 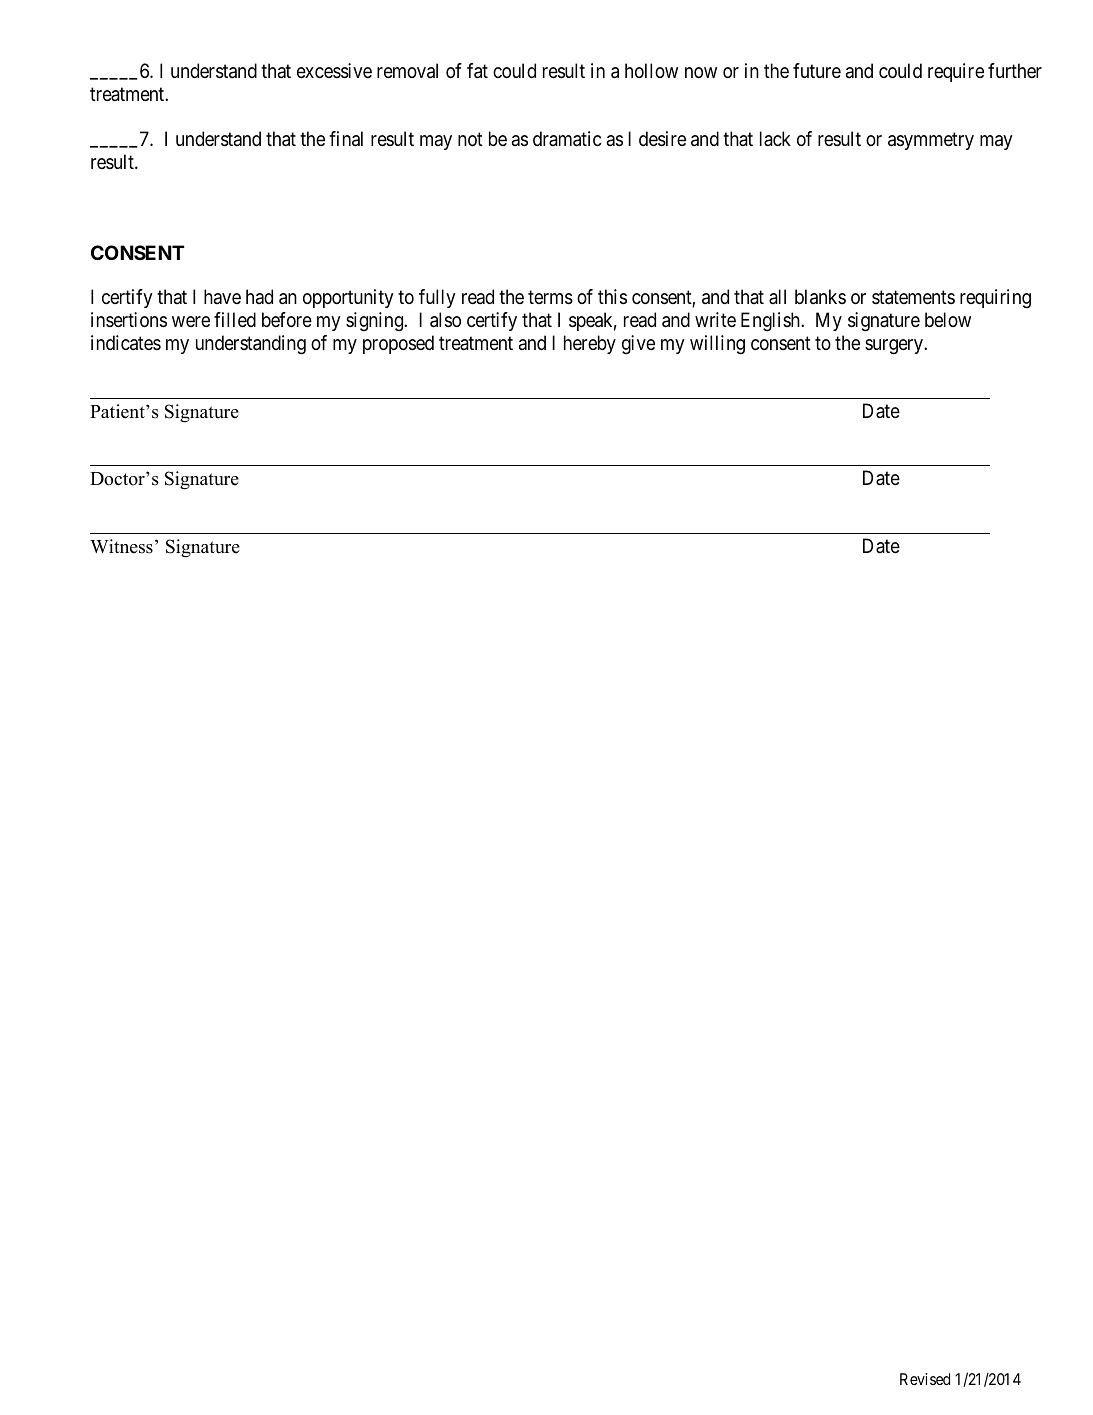 I want to click on surgery, so click(x=895, y=347).
